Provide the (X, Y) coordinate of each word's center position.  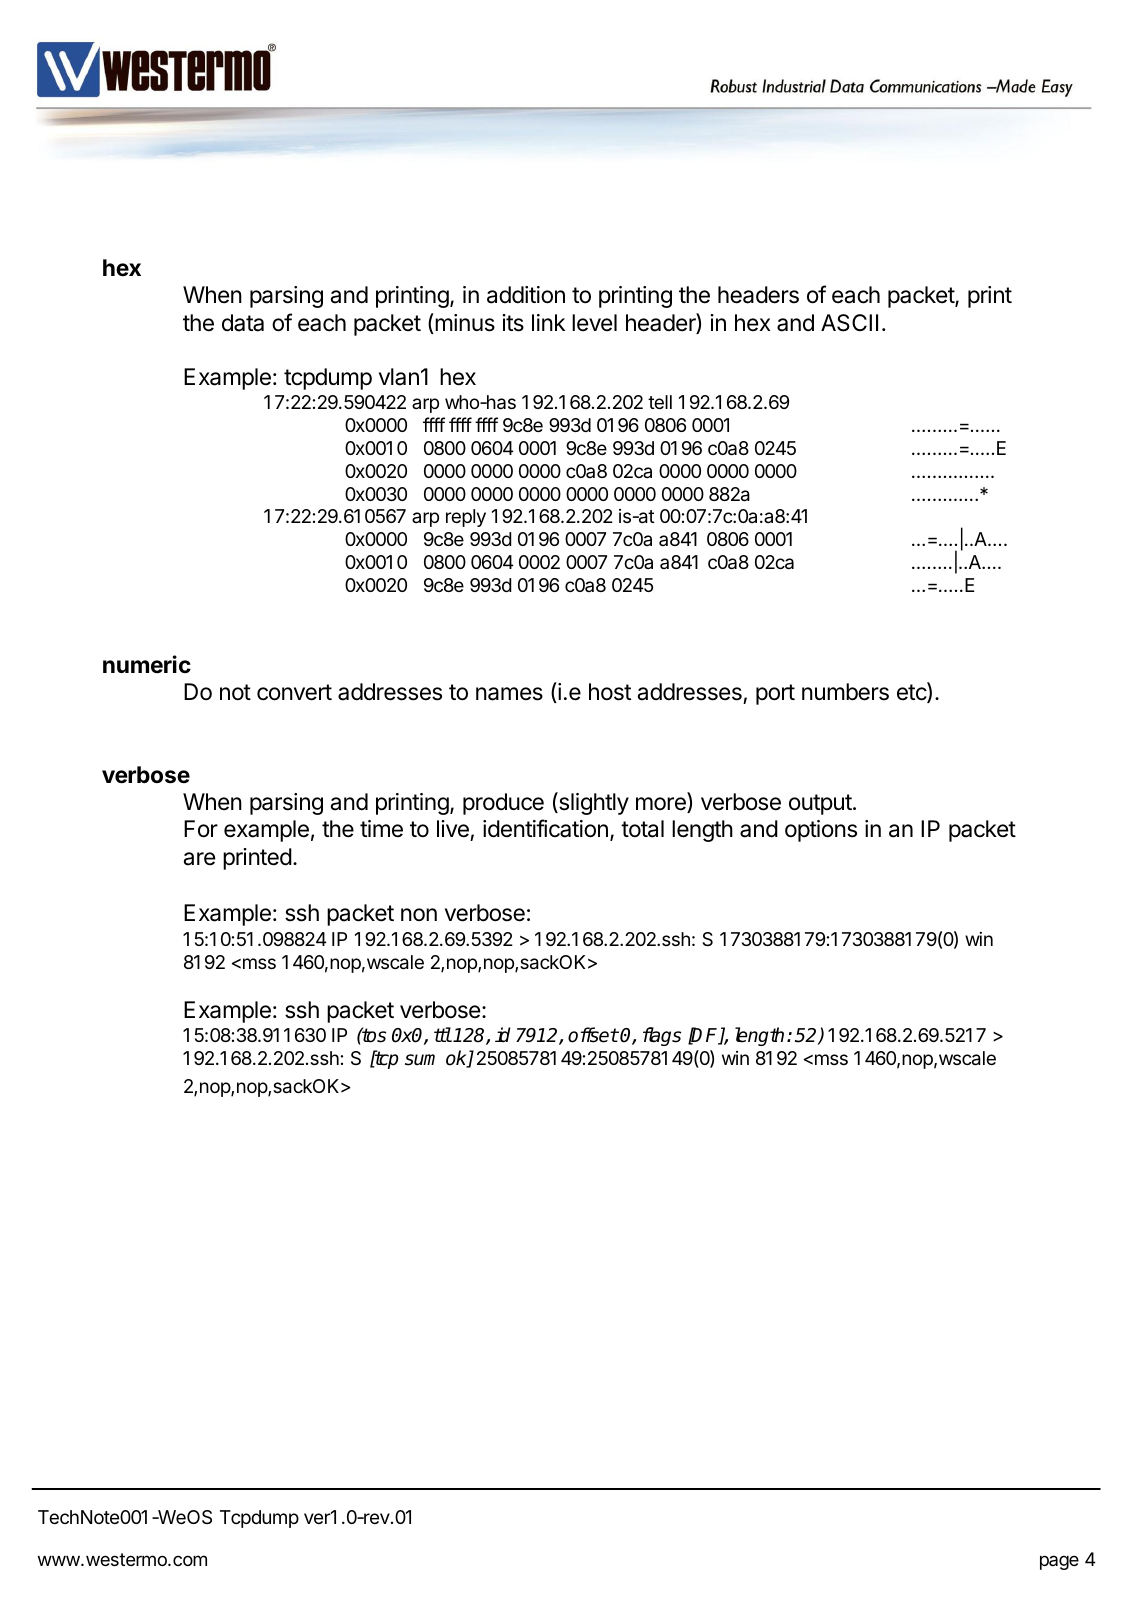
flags (662, 1036)
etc (912, 693)
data (243, 323)
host (610, 692)
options (821, 831)
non (419, 914)
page (1059, 1562)
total (642, 829)
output (820, 804)
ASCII (849, 323)
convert (294, 692)
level (594, 323)
